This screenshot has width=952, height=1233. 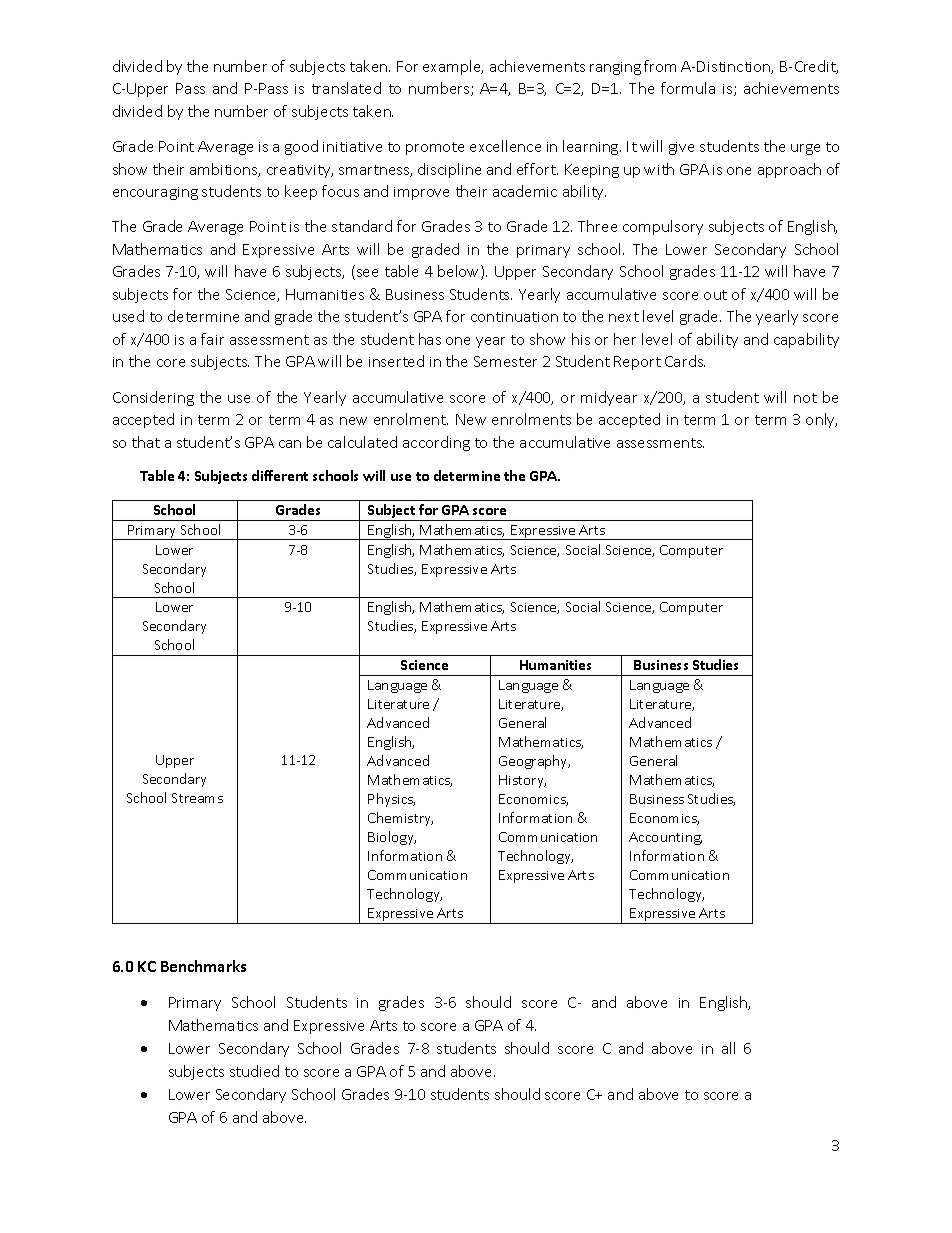 What do you see at coordinates (453, 67) in the screenshot?
I see `example` at bounding box center [453, 67].
